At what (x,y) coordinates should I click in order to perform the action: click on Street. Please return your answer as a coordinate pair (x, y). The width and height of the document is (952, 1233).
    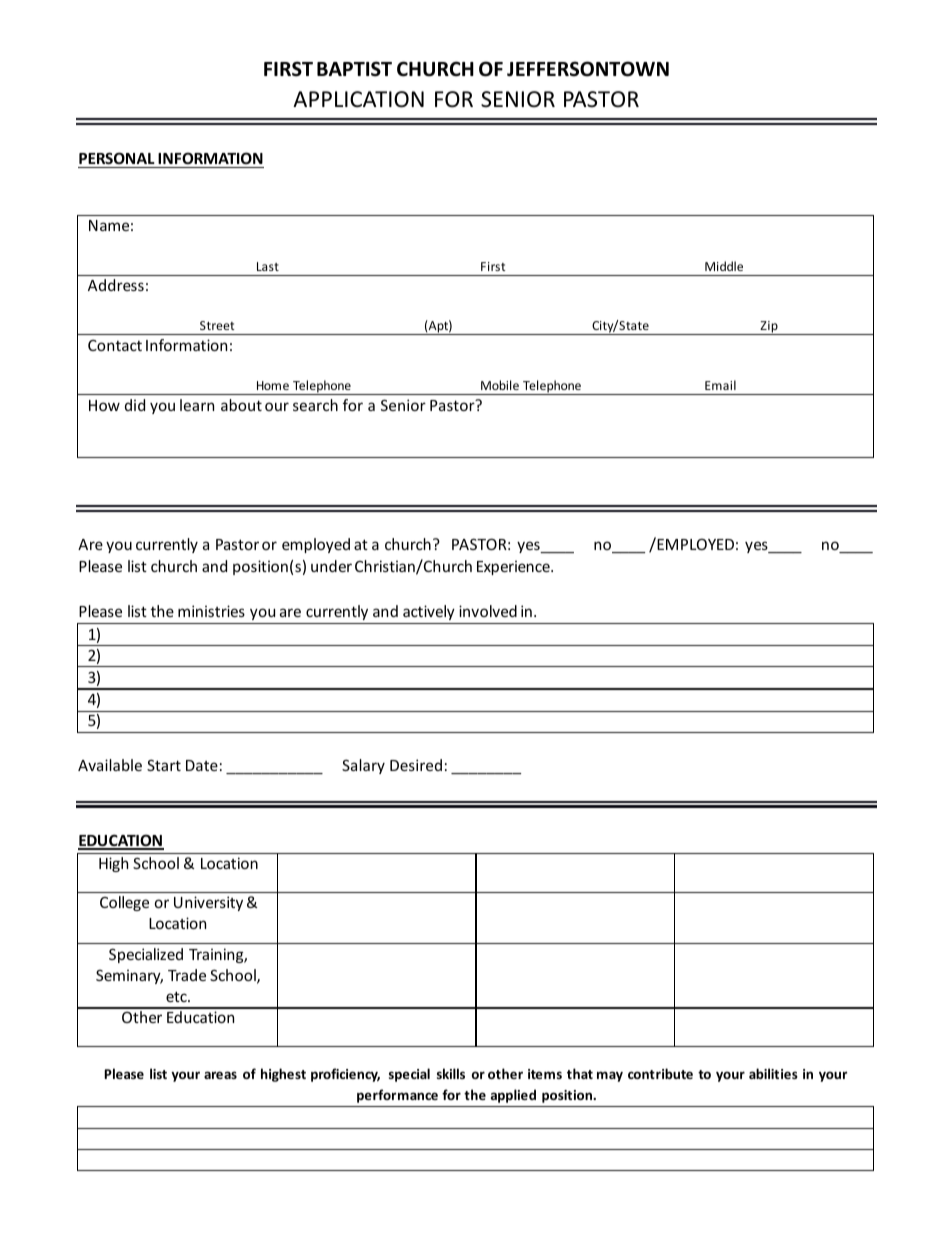
    Looking at the image, I should click on (217, 325).
